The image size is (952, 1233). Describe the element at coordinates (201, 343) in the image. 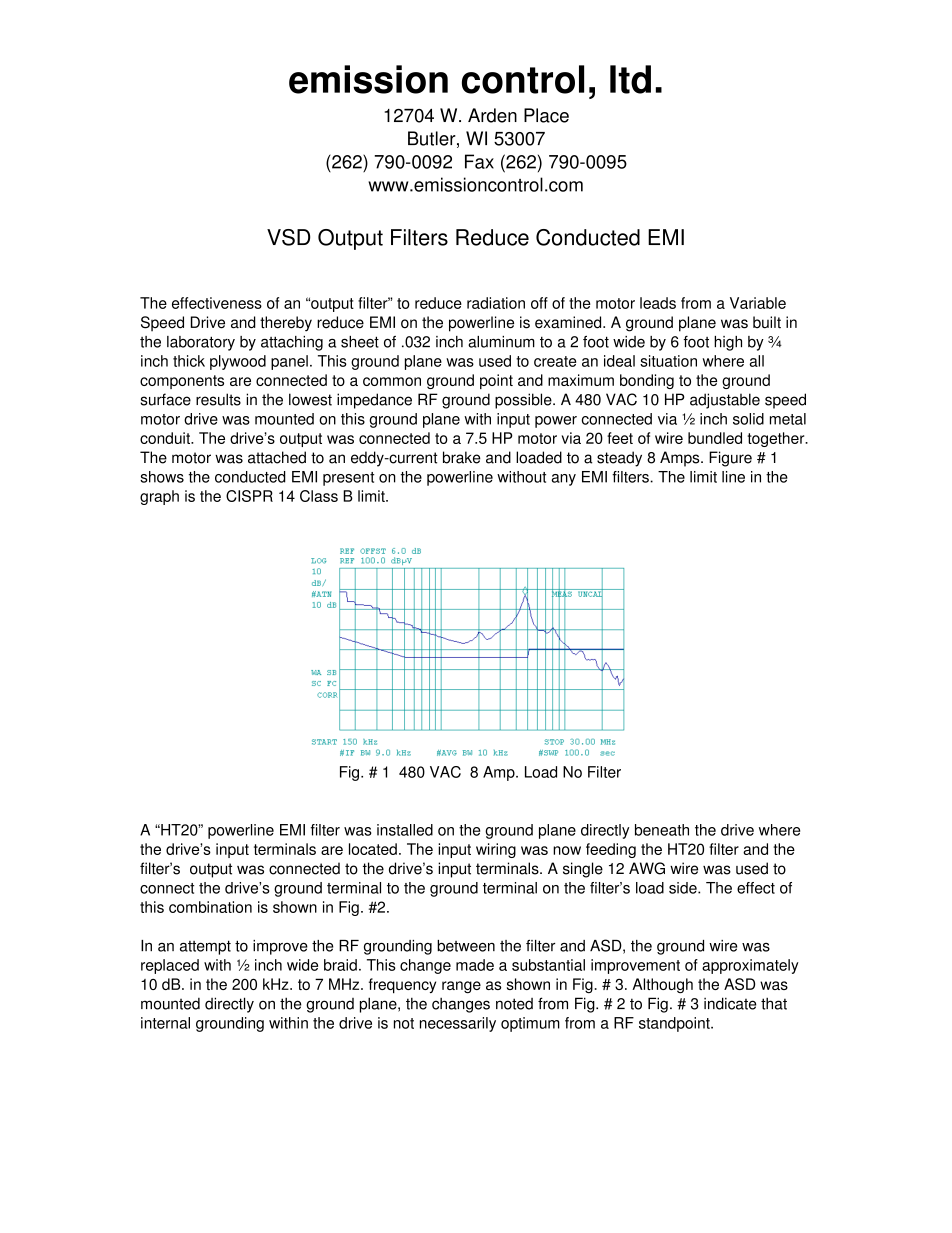

I see `laboratory` at that location.
